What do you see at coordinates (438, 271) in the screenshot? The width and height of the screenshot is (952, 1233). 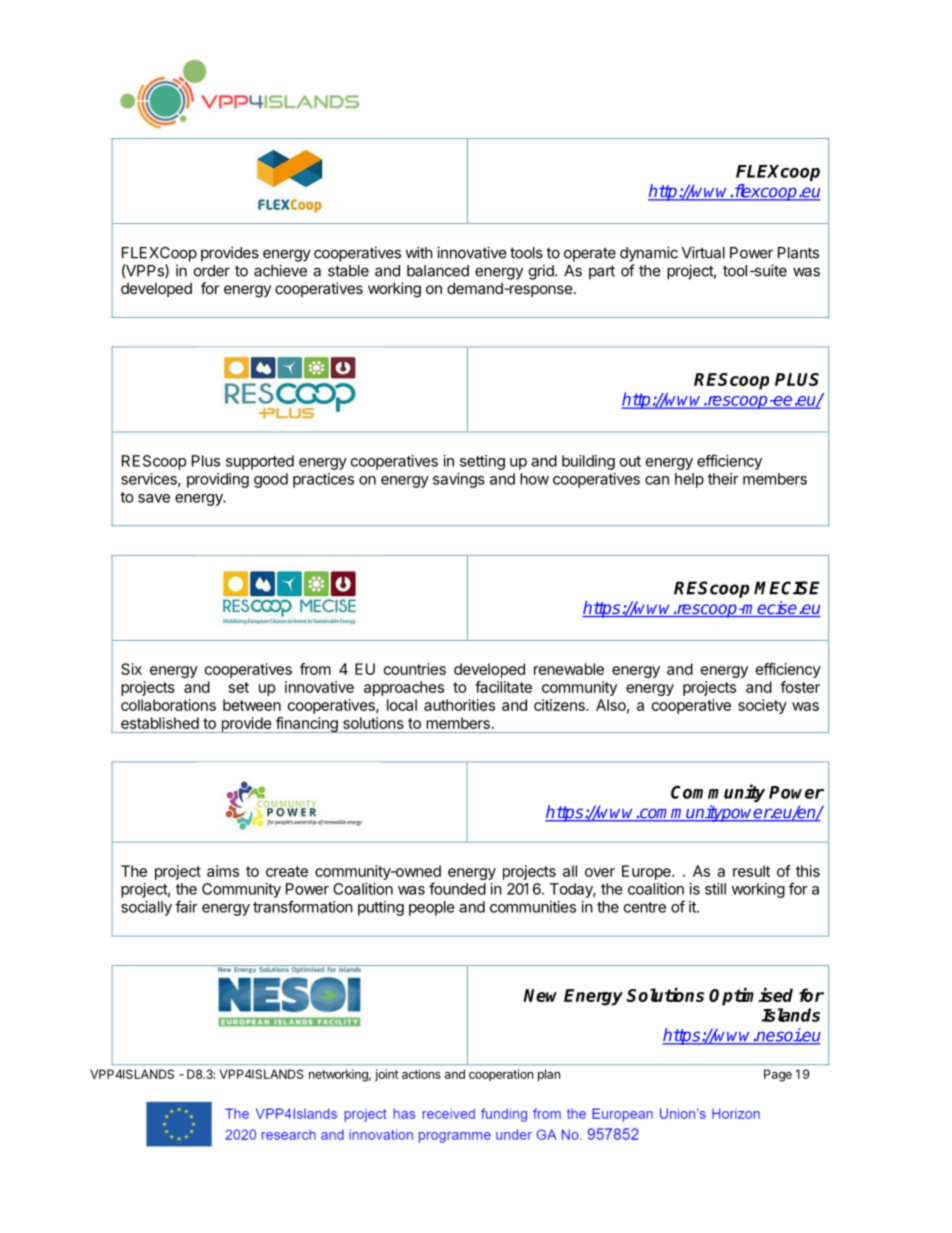 I see `balanced` at bounding box center [438, 271].
